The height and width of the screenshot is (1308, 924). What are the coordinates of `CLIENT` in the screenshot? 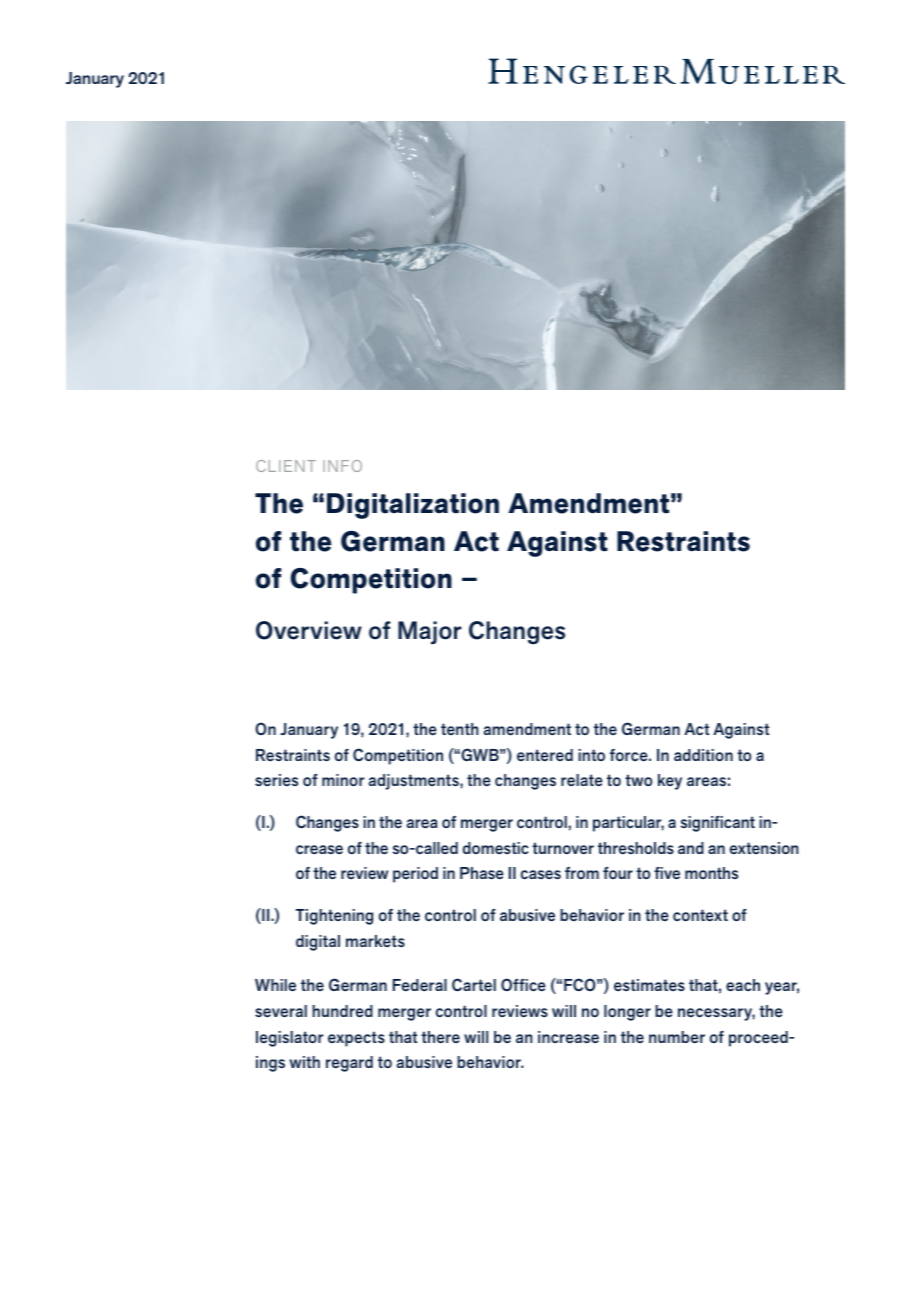 It's located at (286, 466).
